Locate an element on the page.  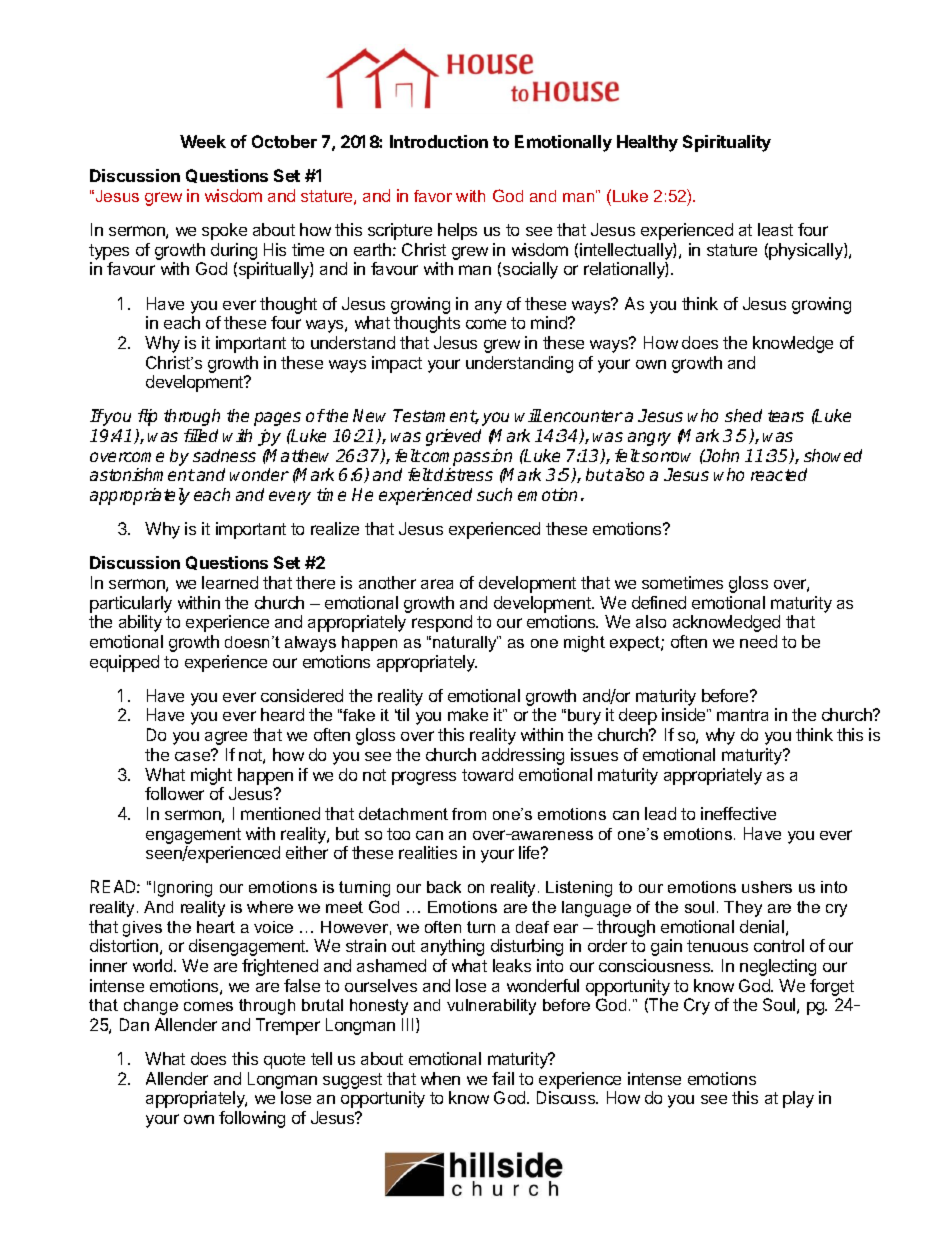
particularly is located at coordinates (131, 604).
